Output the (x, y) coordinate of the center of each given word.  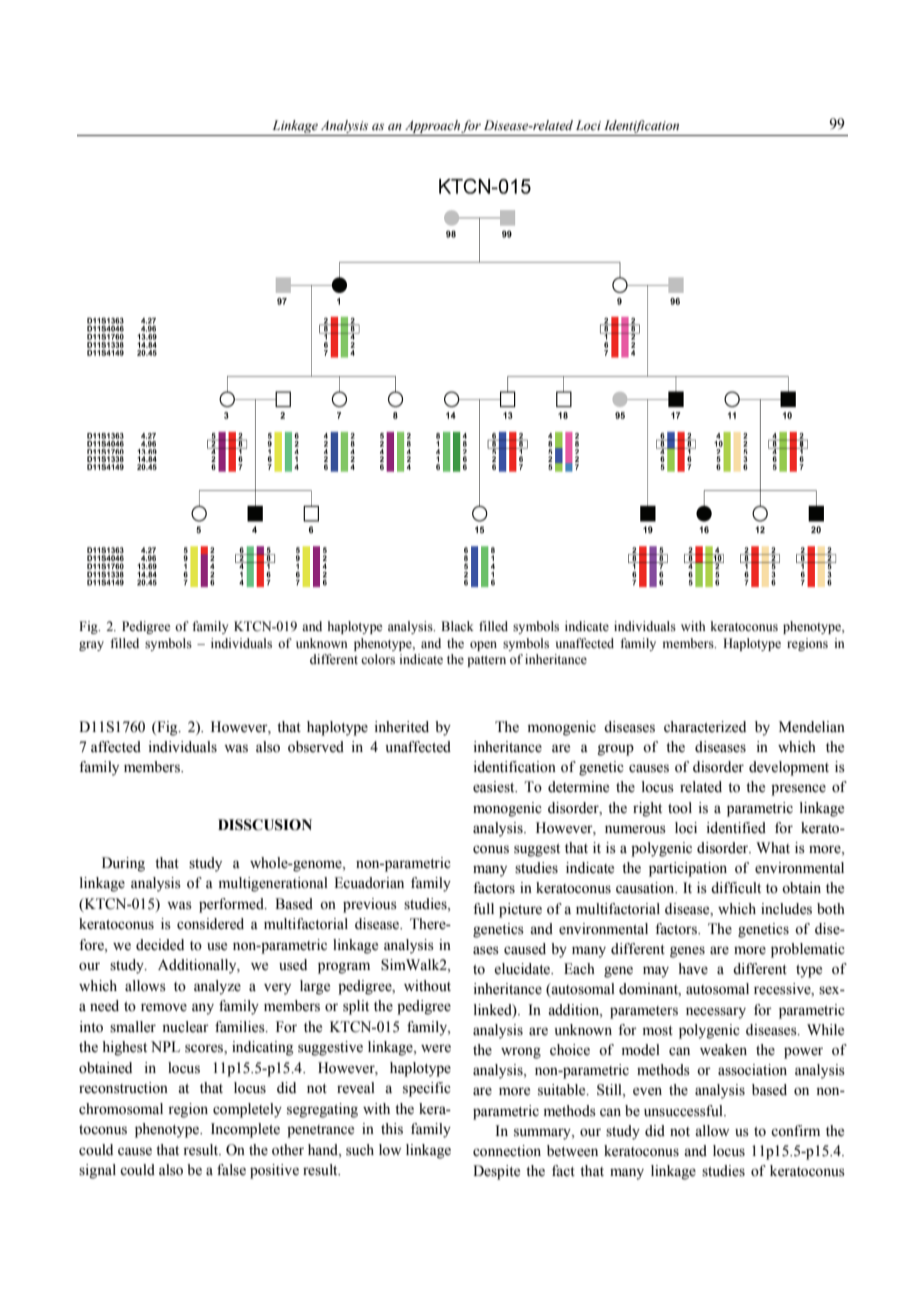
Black (457, 626)
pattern (486, 661)
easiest (495, 787)
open (483, 646)
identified (736, 828)
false (231, 1170)
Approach (433, 126)
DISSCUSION (265, 825)
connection (507, 1151)
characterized (705, 727)
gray (91, 646)
